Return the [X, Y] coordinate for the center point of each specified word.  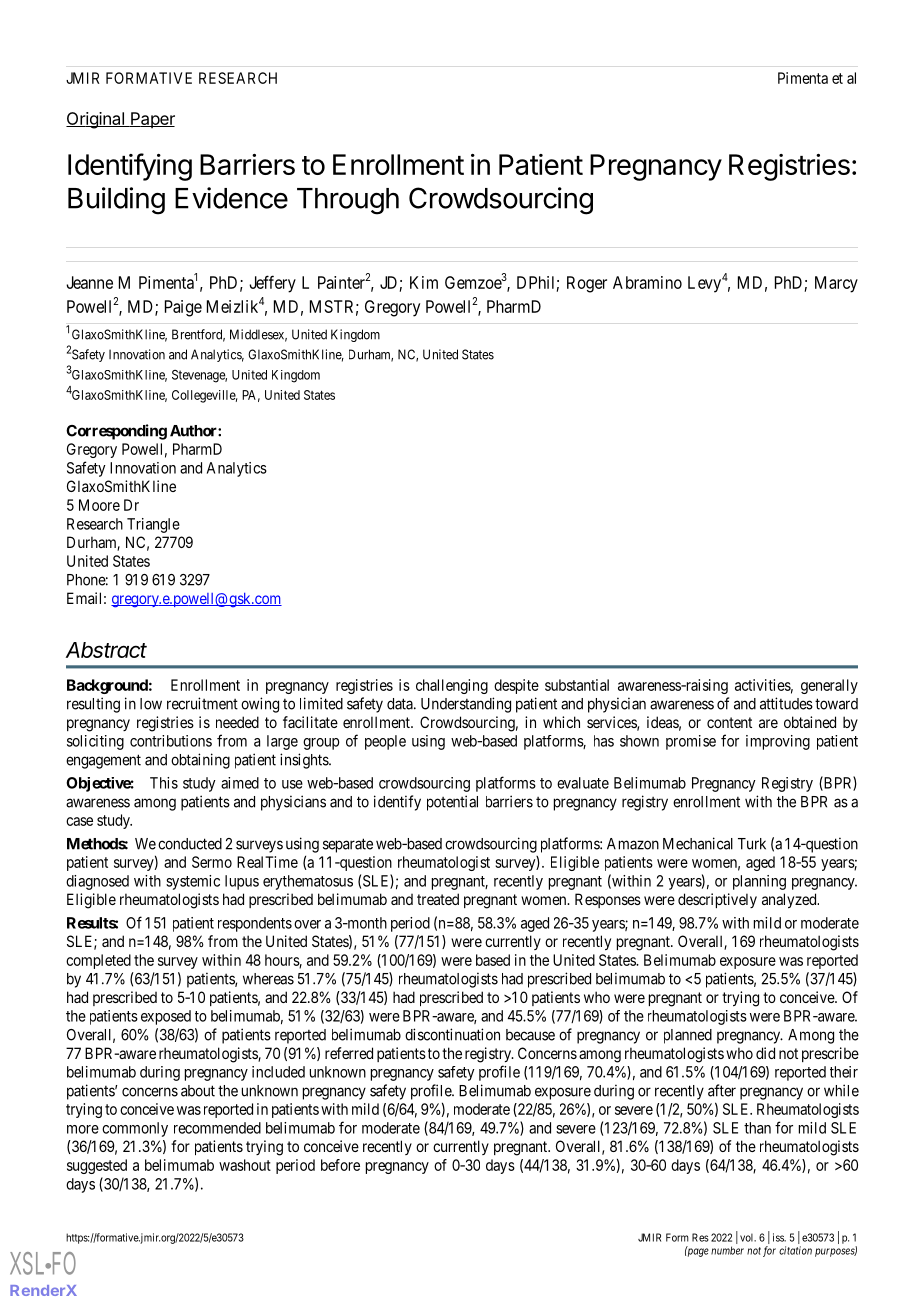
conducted [190, 844]
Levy [704, 284]
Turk [752, 844]
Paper [152, 120]
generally [829, 686]
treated [438, 899]
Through [348, 201]
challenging [452, 686]
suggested [97, 1166]
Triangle [153, 525]
